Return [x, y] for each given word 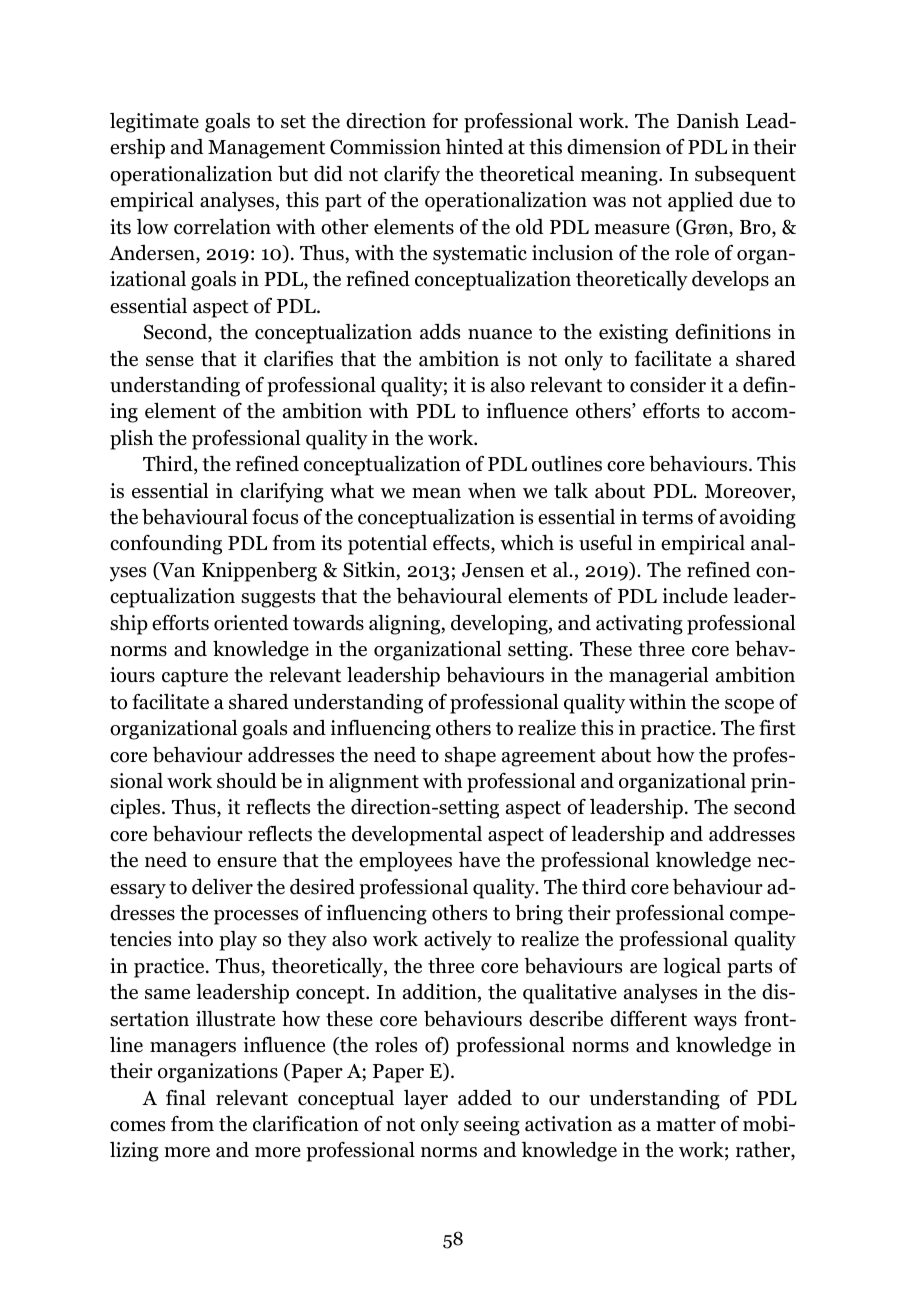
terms [667, 518]
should [247, 781]
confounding [166, 545]
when [492, 491]
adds [440, 332]
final [186, 1098]
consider [668, 385]
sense [170, 361]
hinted [475, 147]
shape [470, 757]
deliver [222, 887]
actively [458, 941]
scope [749, 706]
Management [266, 149]
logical [692, 968]
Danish [708, 121]
